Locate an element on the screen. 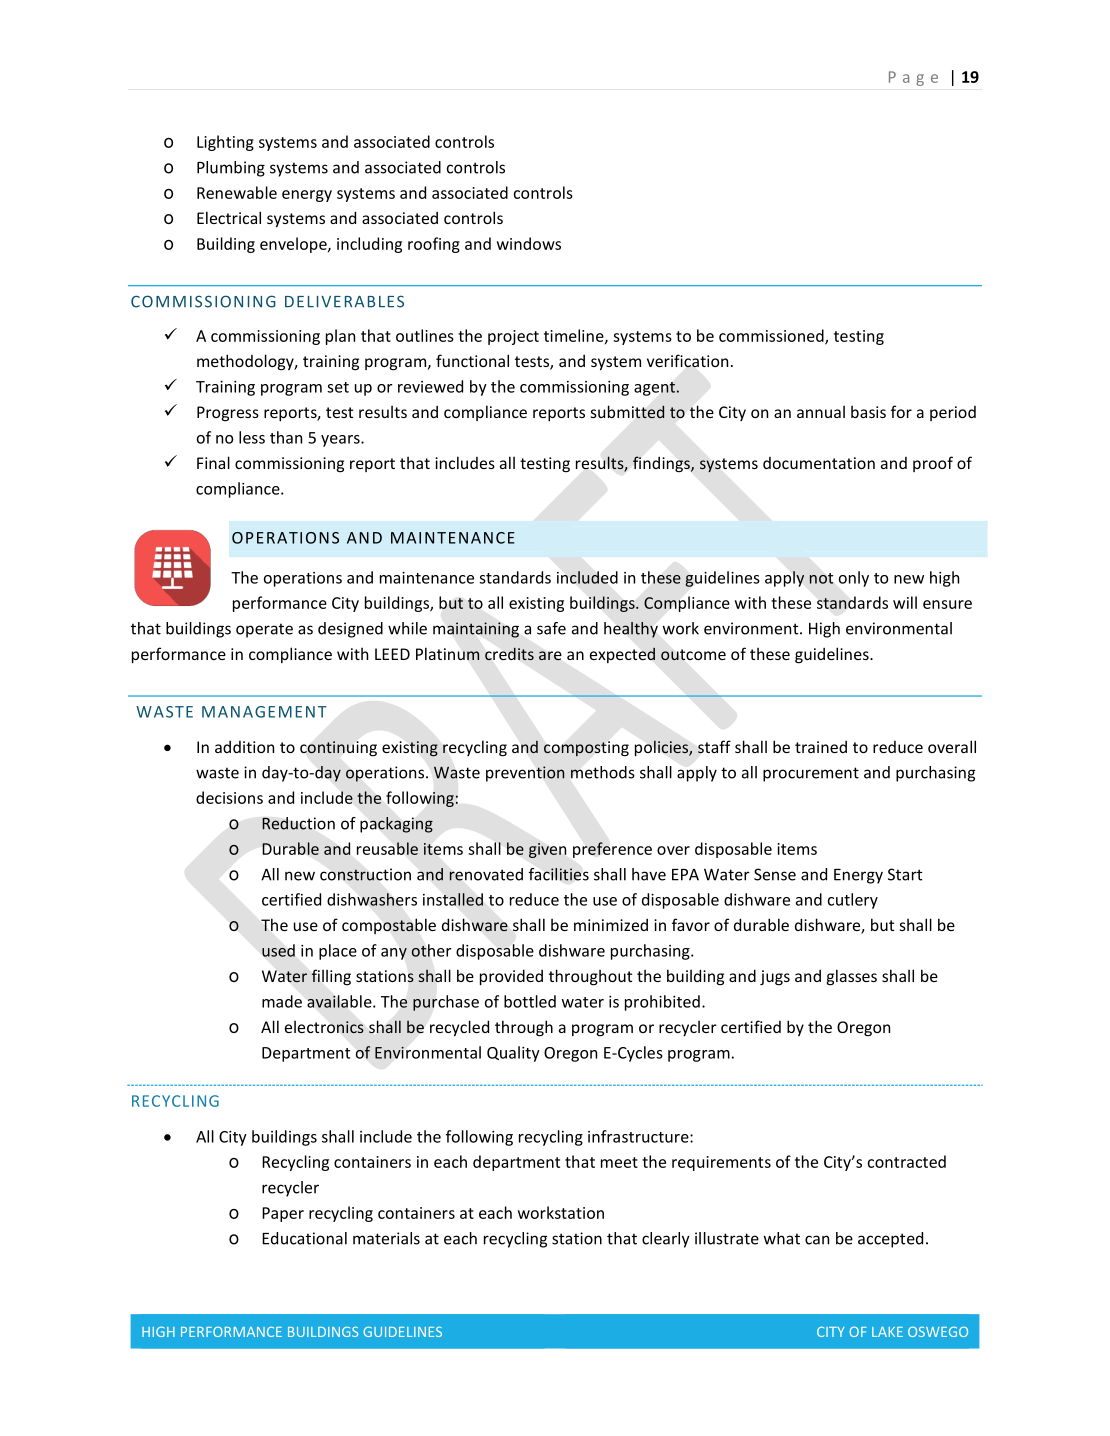  composting is located at coordinates (586, 748).
